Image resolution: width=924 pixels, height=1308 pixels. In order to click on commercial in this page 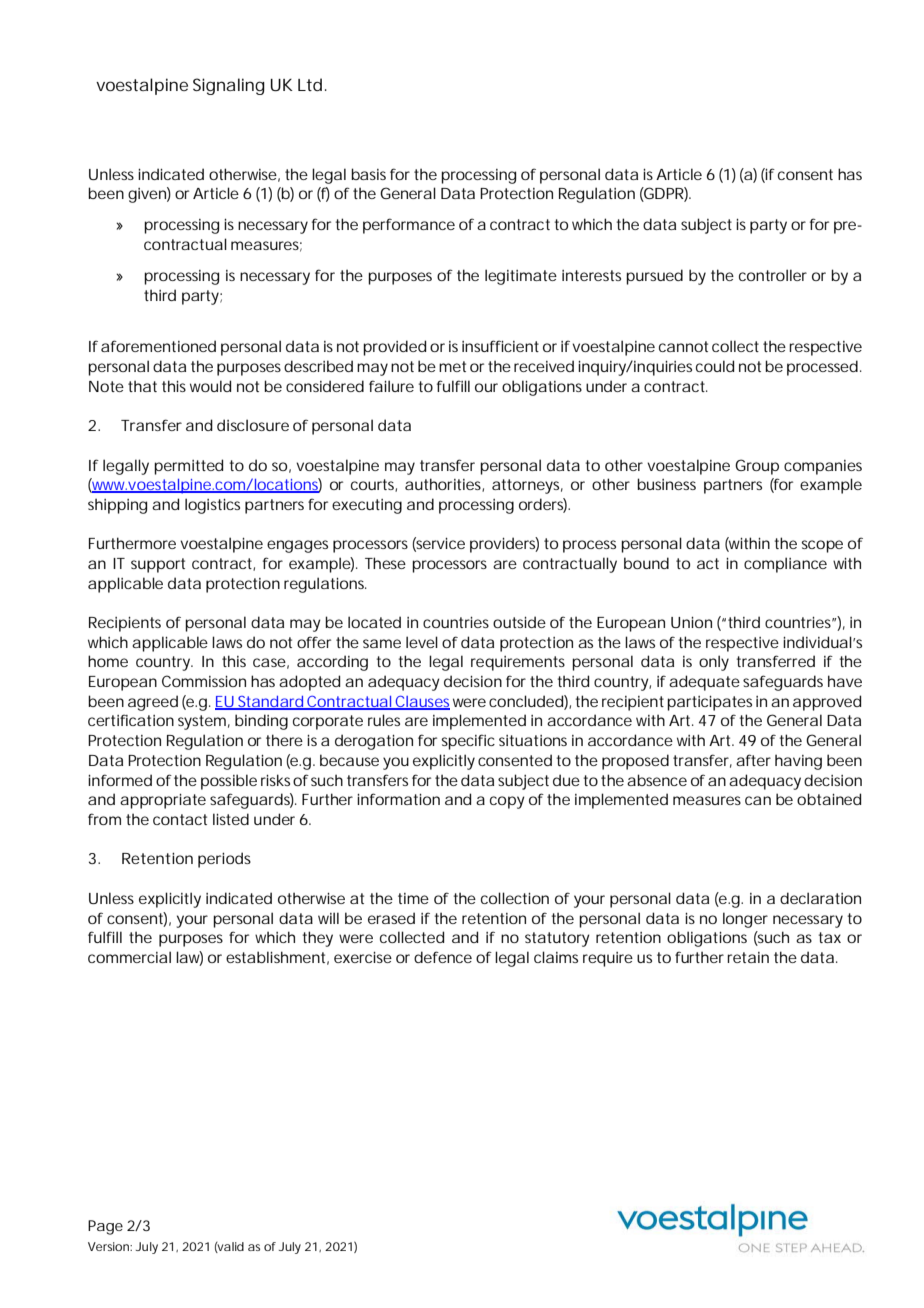, I will do `click(129, 957)`.
